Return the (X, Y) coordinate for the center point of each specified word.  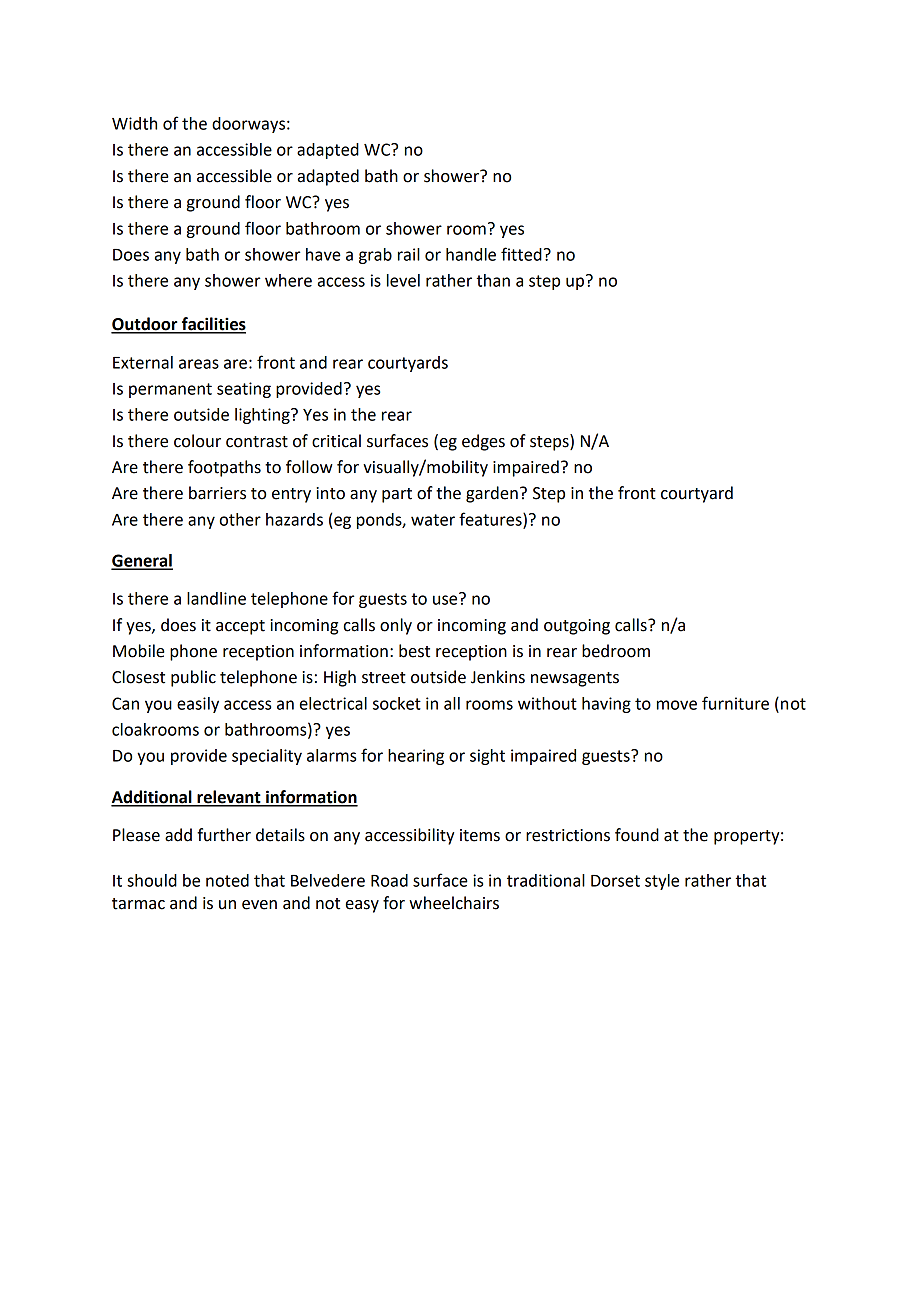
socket (397, 703)
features (491, 520)
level (403, 280)
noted (227, 880)
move (677, 705)
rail (409, 254)
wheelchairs (454, 903)
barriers (217, 493)
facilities (213, 325)
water (433, 520)
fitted (521, 254)
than (493, 280)
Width (134, 123)
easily (198, 705)
